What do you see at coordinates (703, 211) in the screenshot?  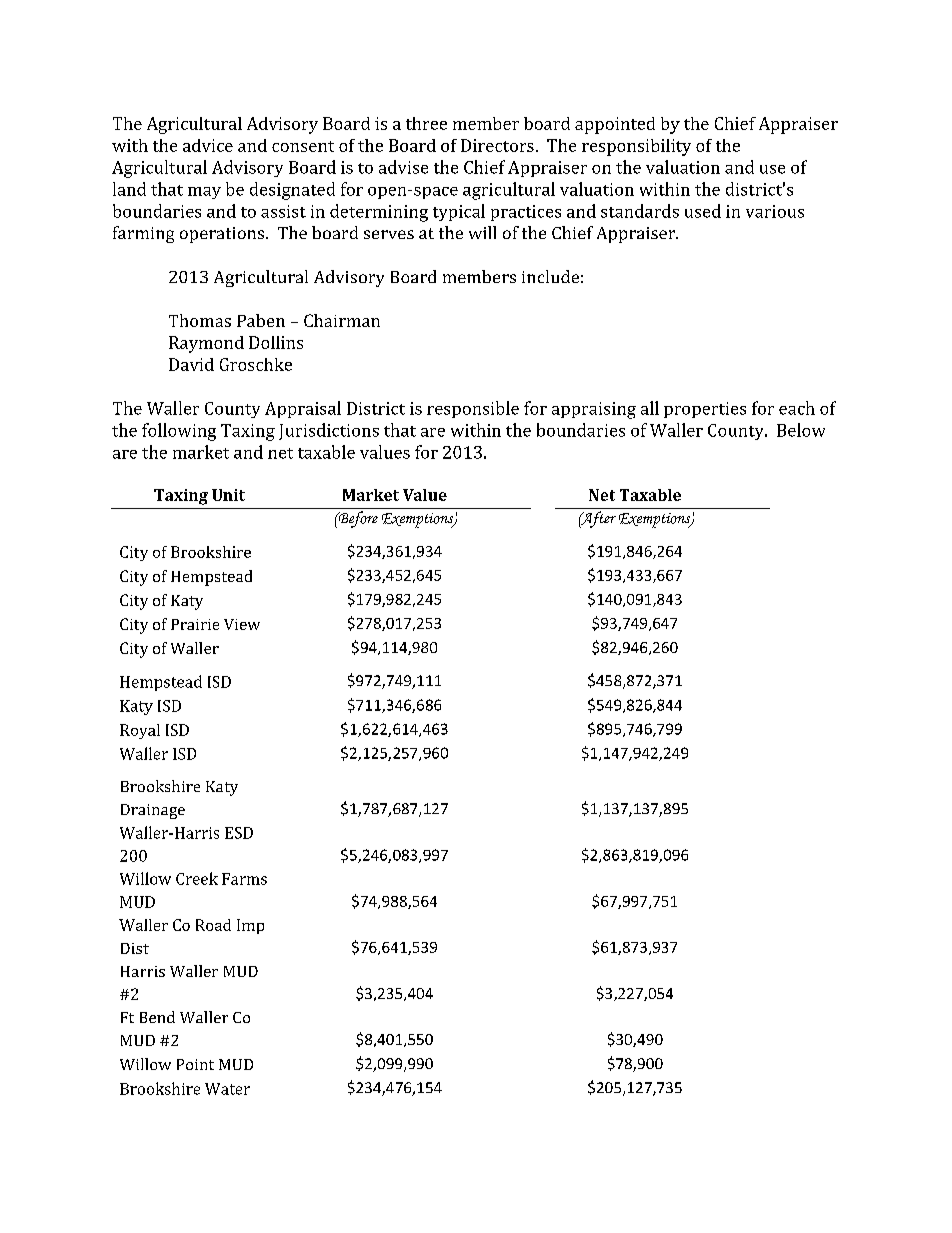 I see `used` at bounding box center [703, 211].
